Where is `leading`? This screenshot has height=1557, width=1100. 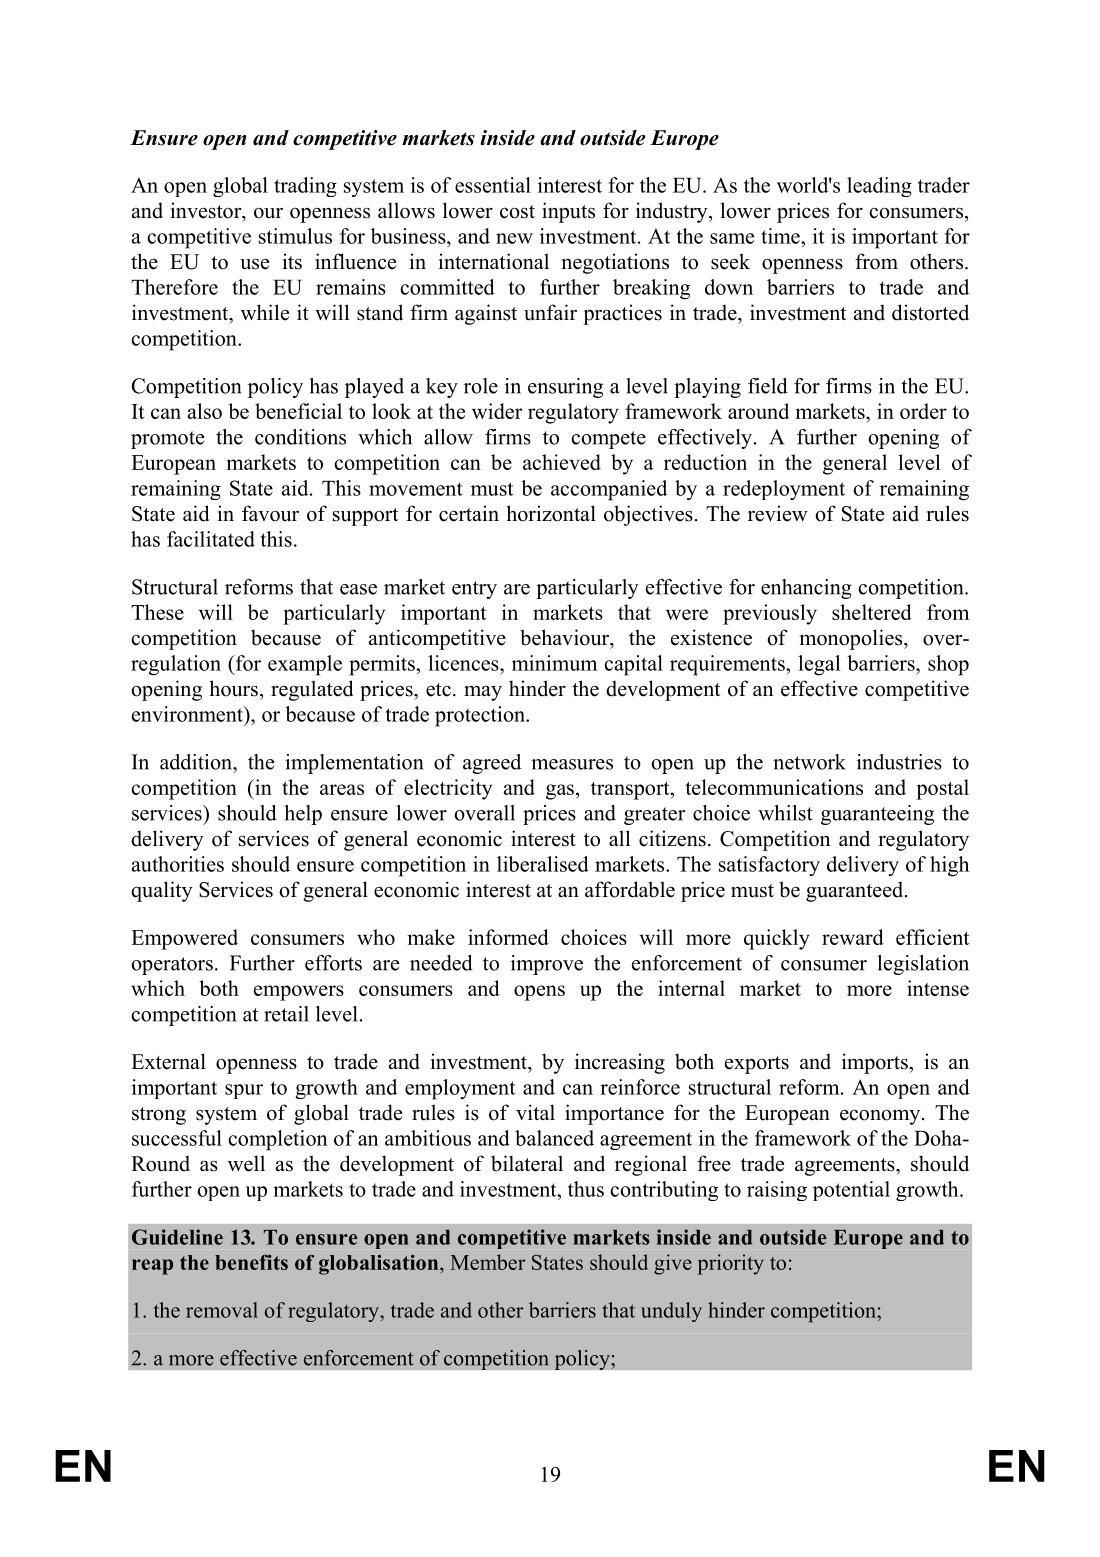
leading is located at coordinates (879, 187).
